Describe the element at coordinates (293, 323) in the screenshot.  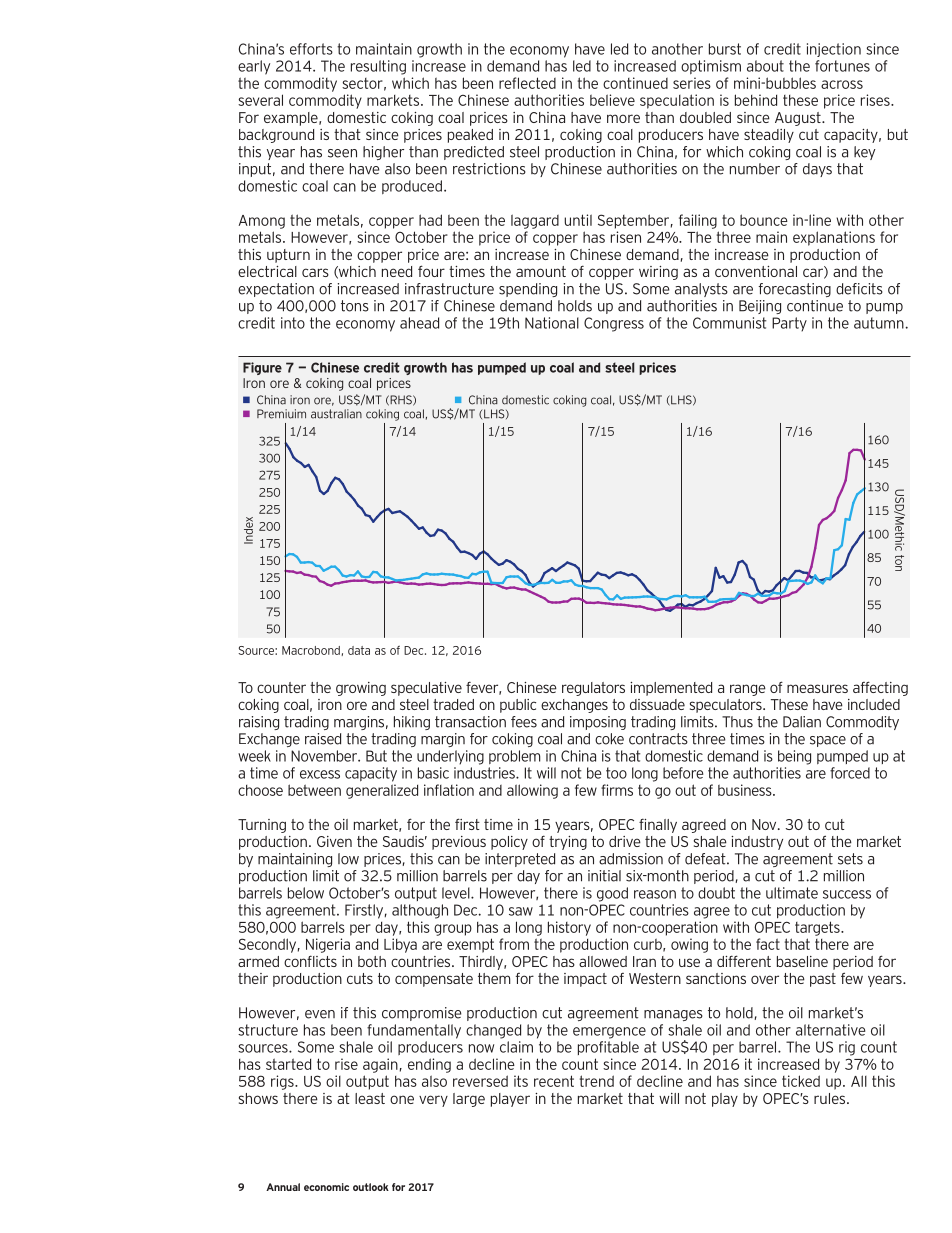
I see `into` at that location.
